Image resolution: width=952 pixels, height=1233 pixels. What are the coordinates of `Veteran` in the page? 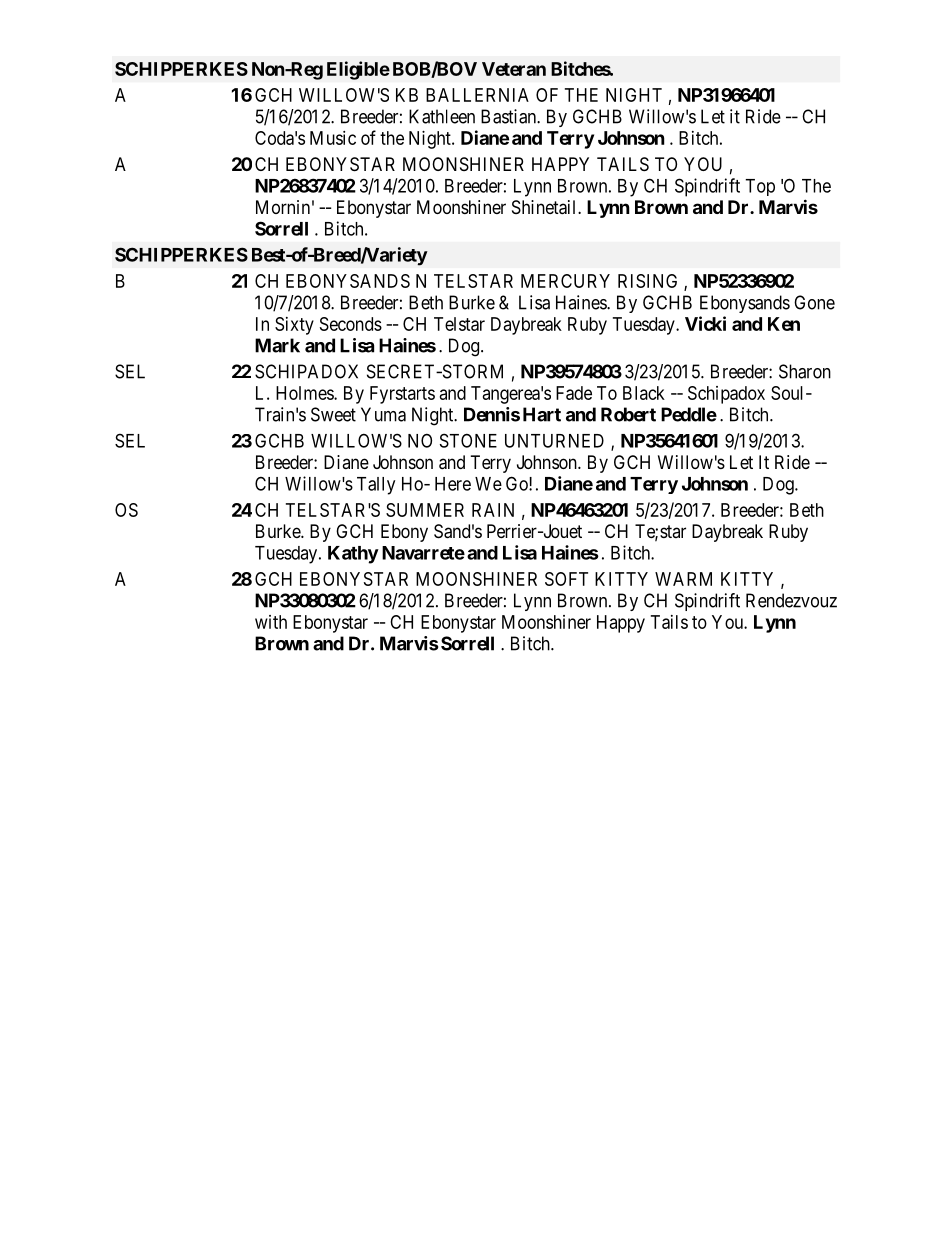 It's located at (514, 69).
